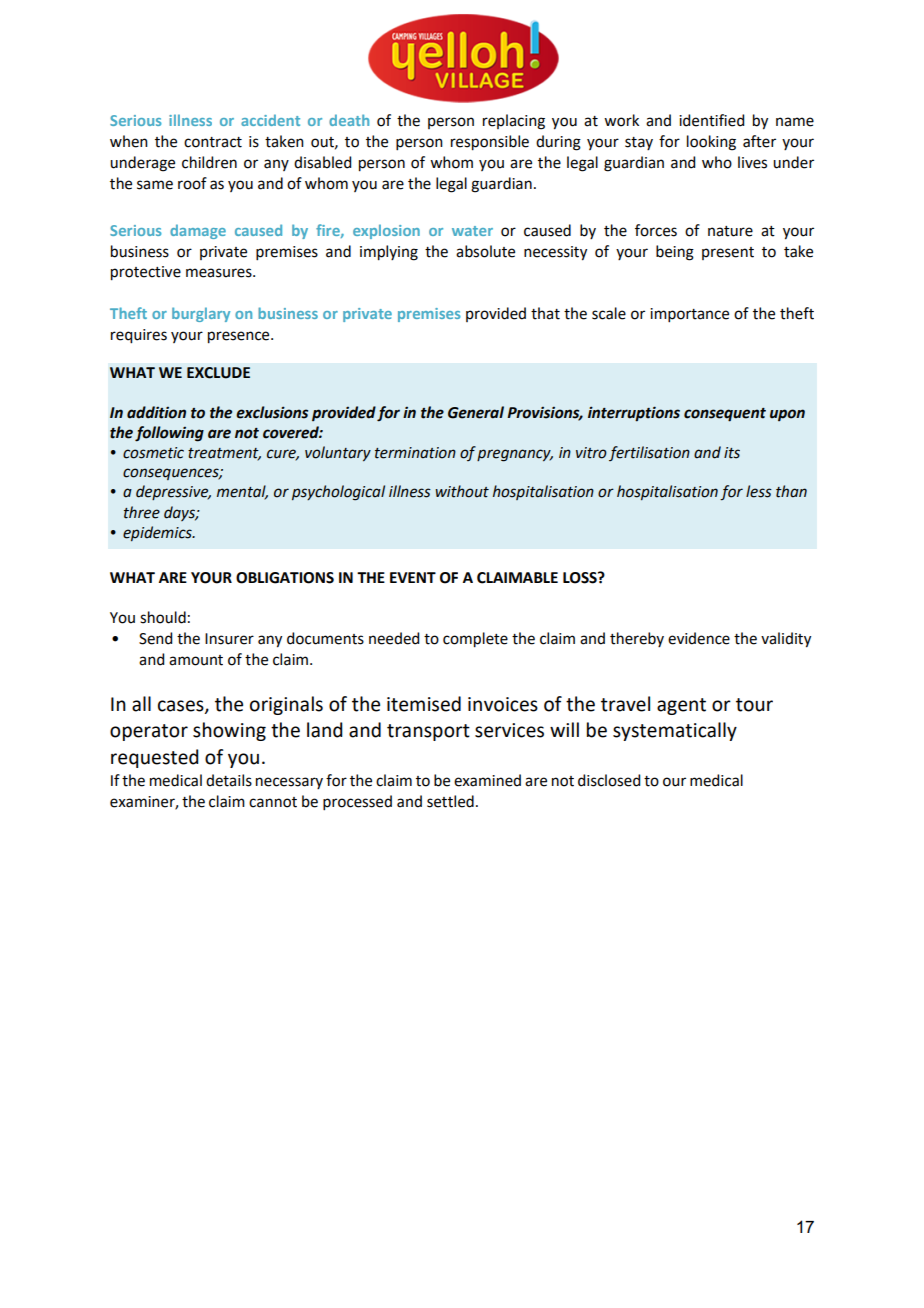 The image size is (924, 1308). I want to click on responsible, so click(490, 143).
